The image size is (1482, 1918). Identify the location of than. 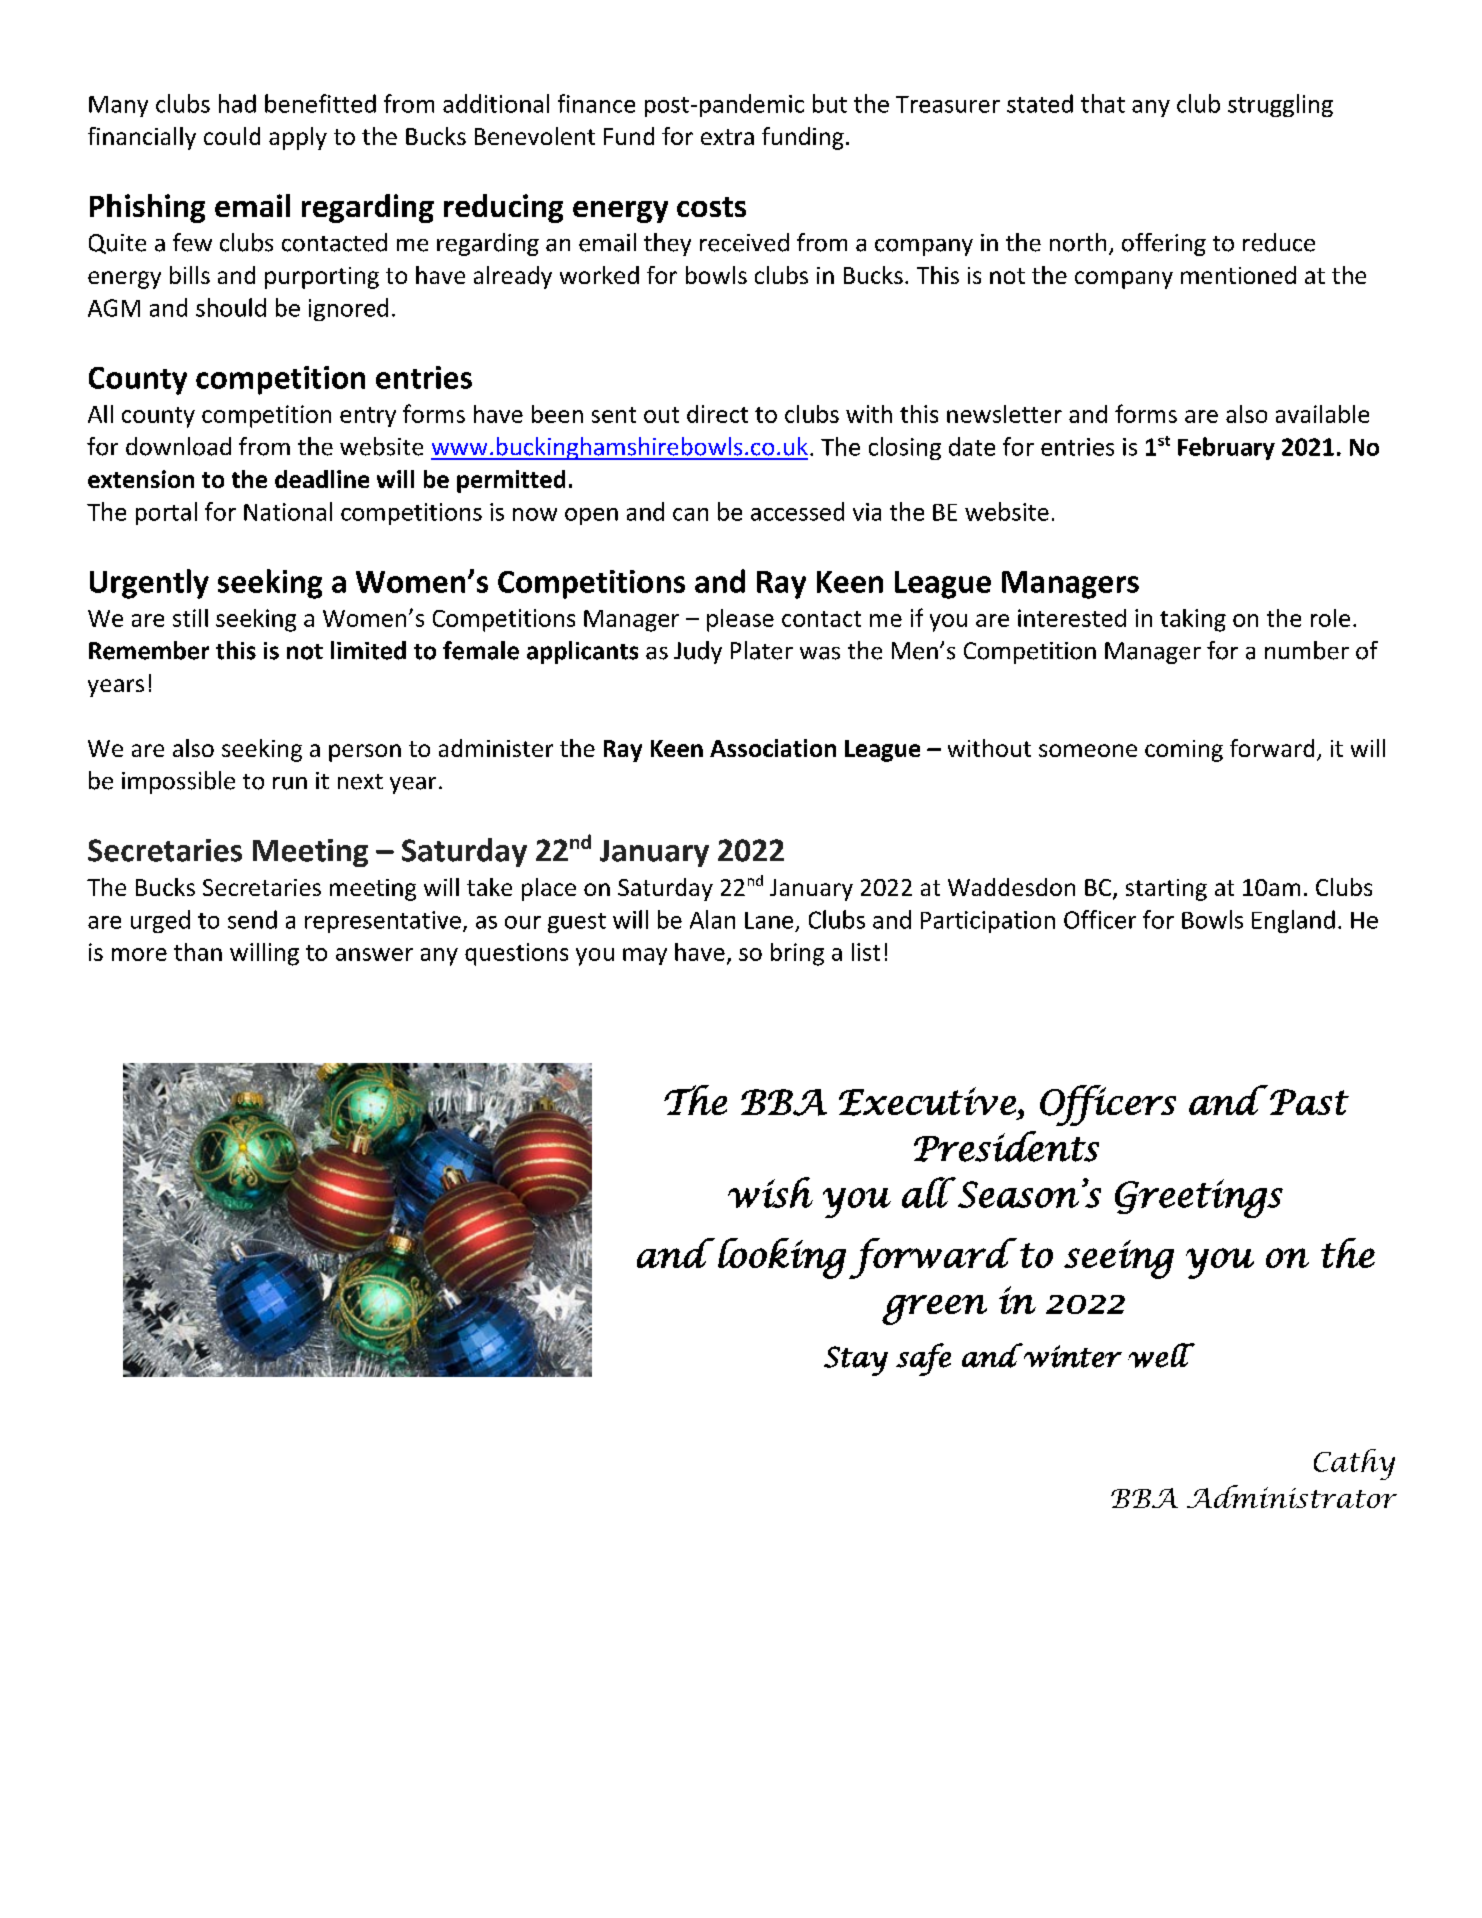
(198, 952).
